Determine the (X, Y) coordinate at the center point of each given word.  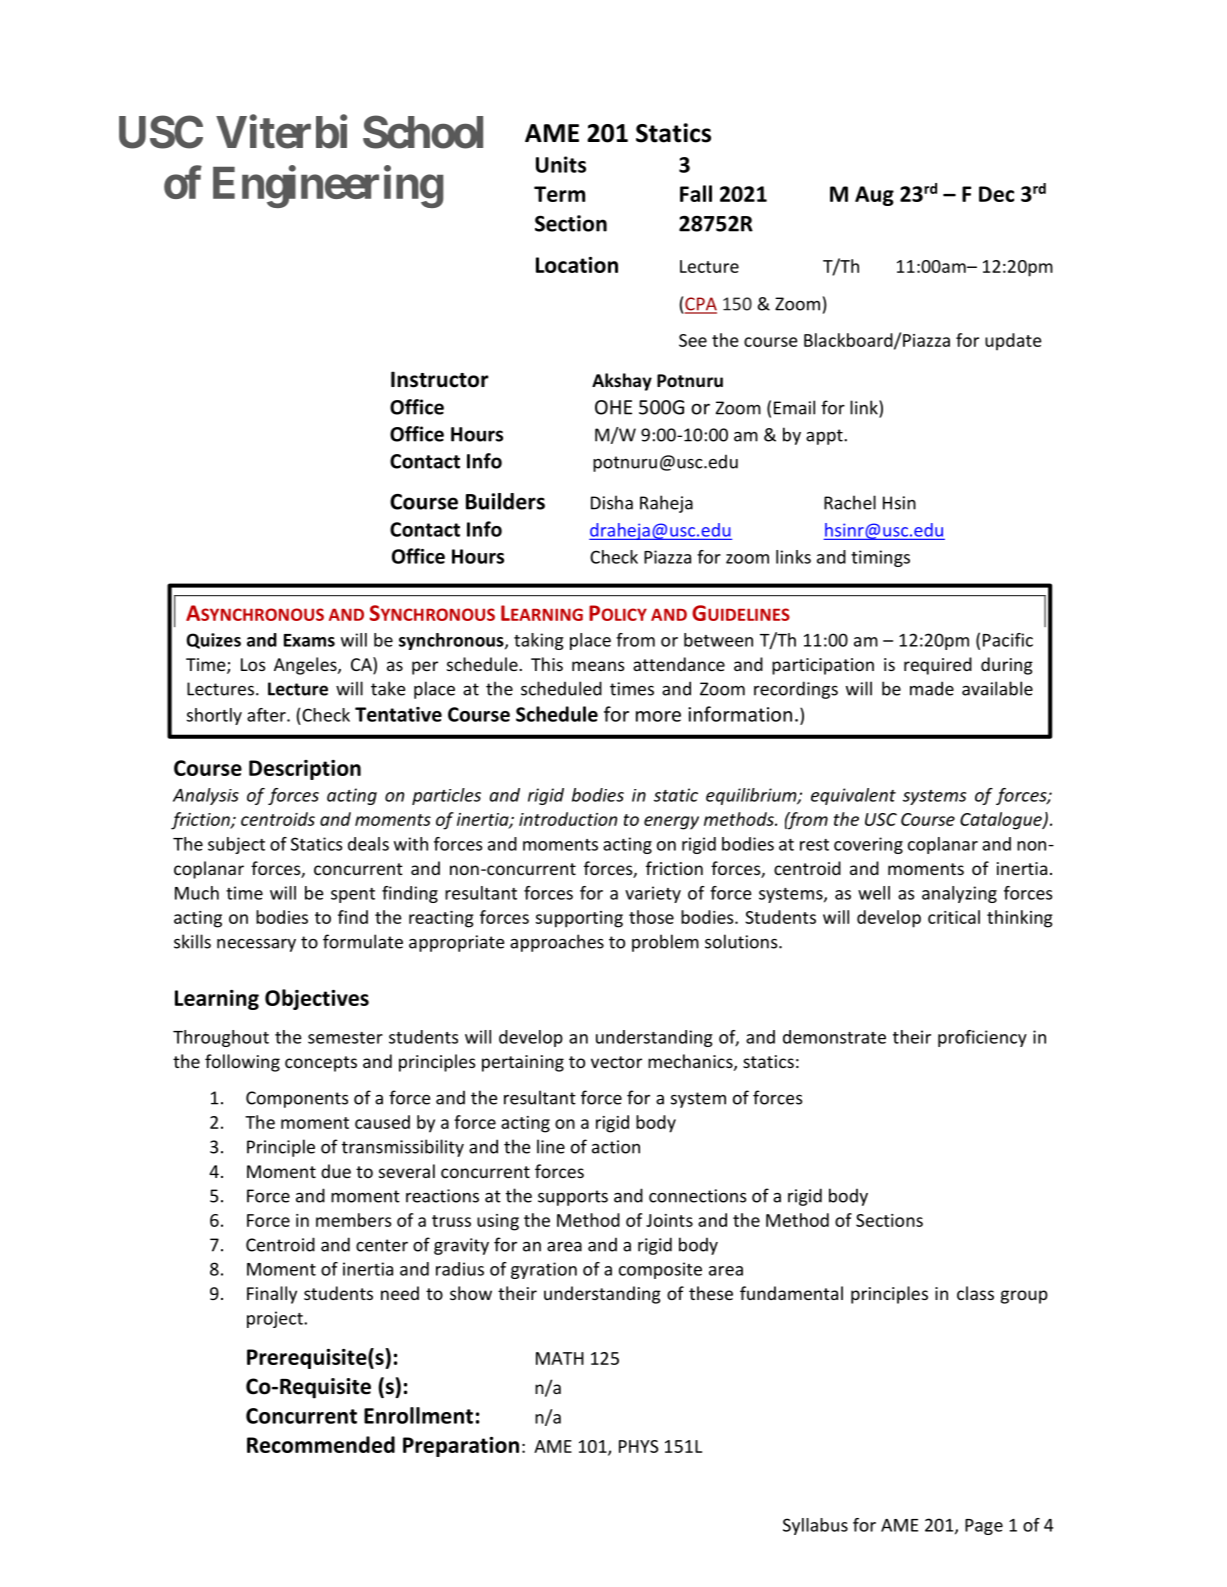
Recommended (321, 1444)
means (598, 666)
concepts (321, 1064)
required (938, 666)
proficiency (982, 1038)
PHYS (638, 1446)
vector (616, 1062)
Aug (874, 196)
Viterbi (281, 132)
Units (561, 164)
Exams (309, 640)
